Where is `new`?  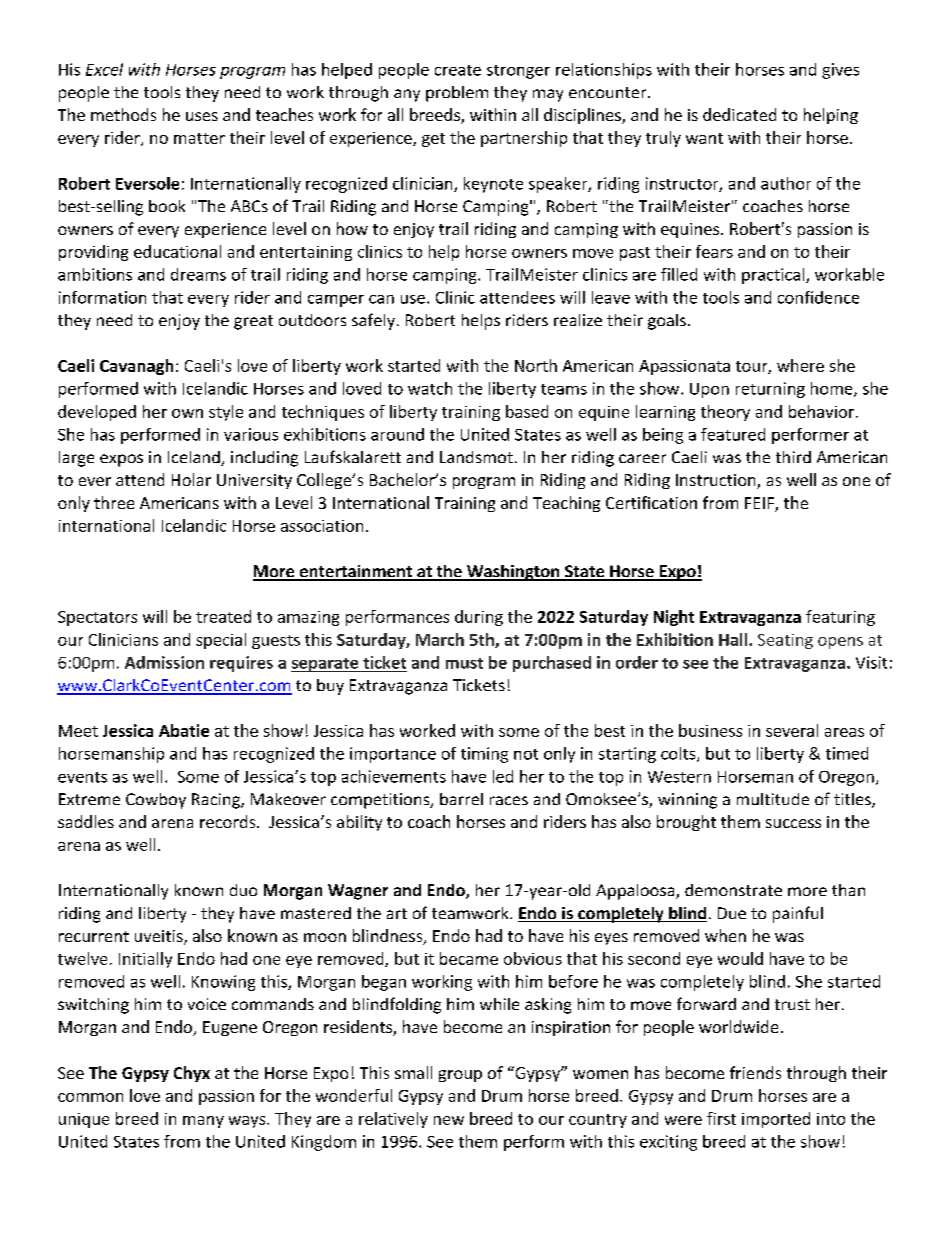
new is located at coordinates (449, 1120).
